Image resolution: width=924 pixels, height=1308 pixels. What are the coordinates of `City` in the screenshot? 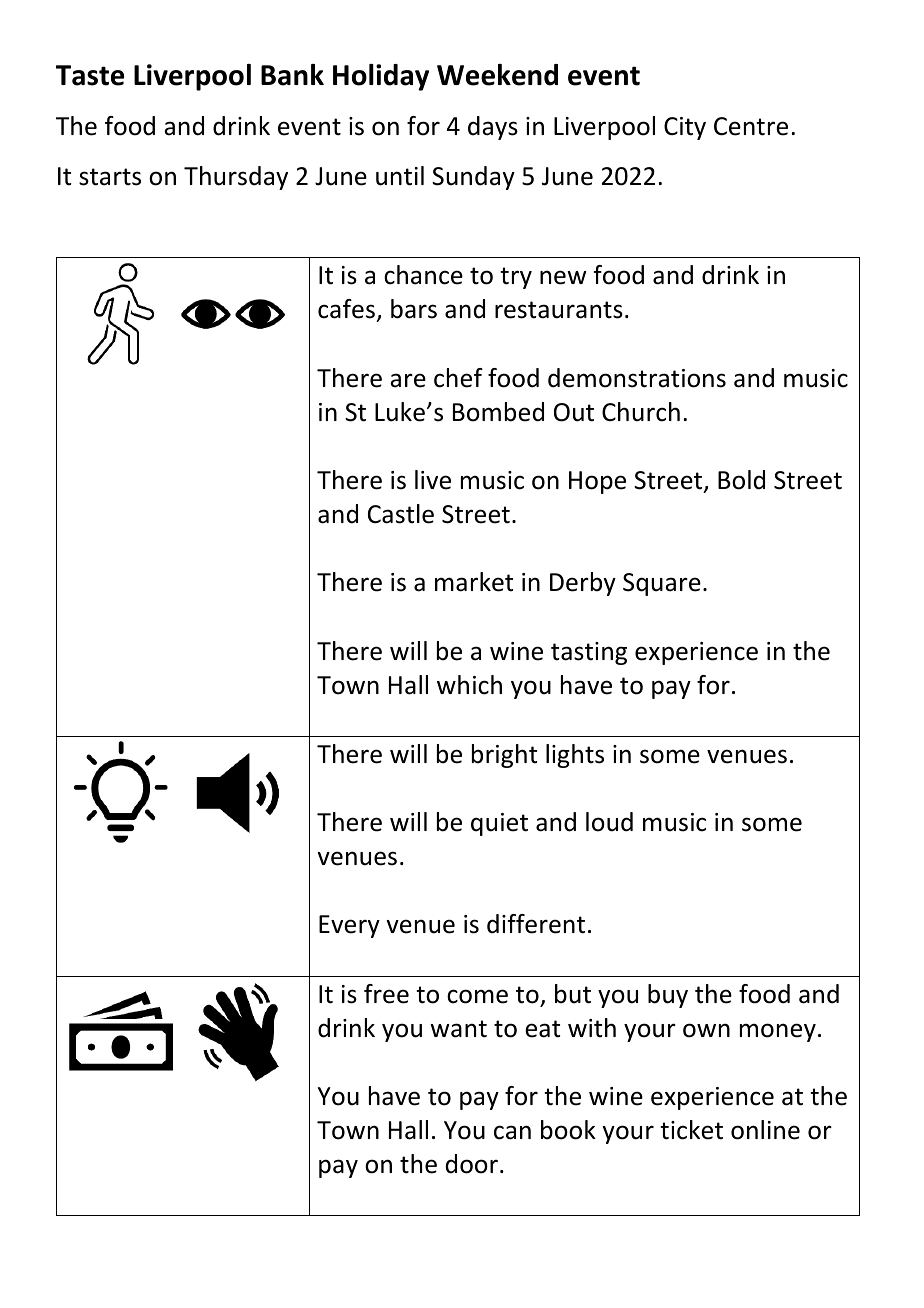 It's located at (685, 128).
